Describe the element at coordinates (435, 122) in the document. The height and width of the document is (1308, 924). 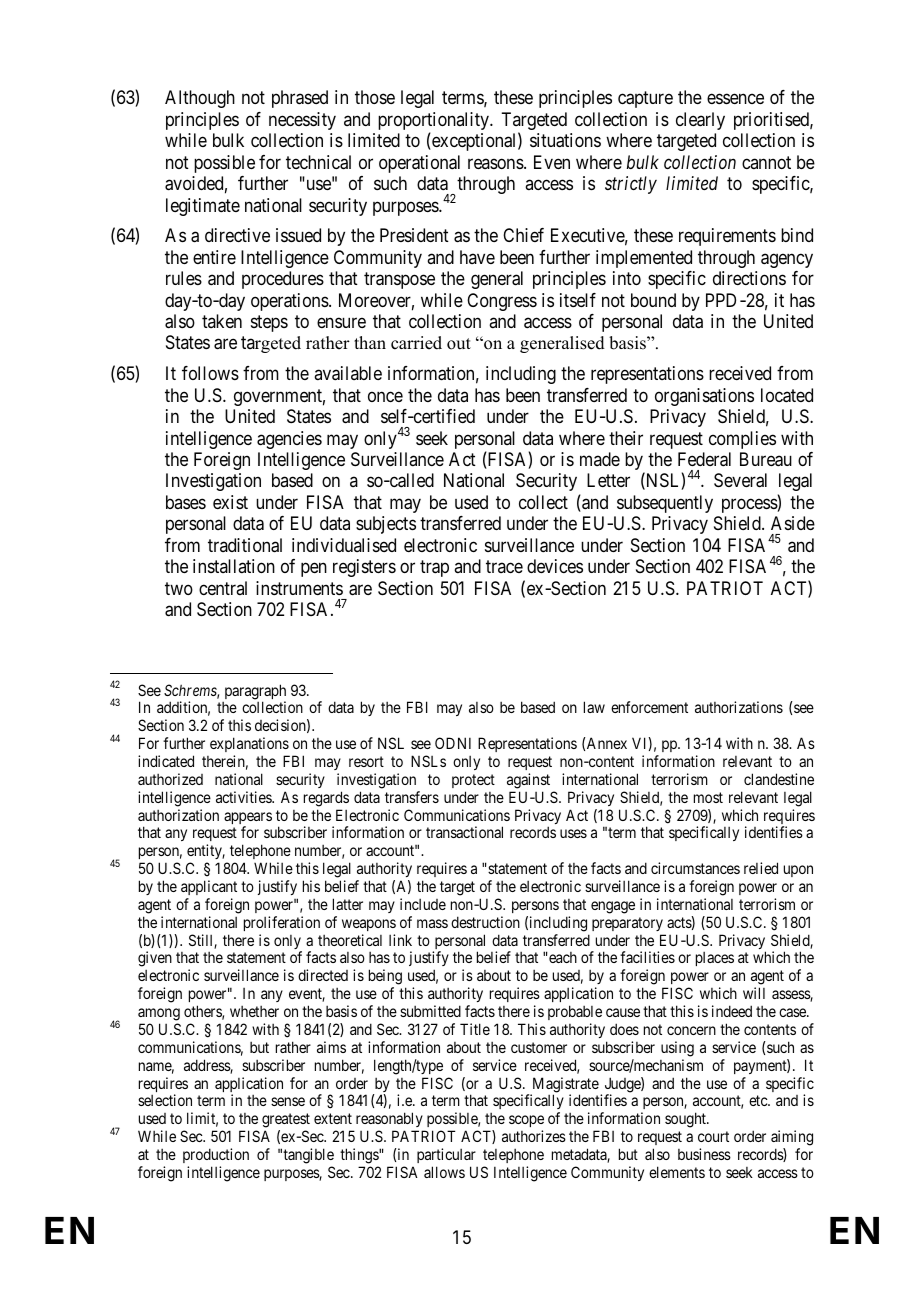
I see `proportionality` at that location.
